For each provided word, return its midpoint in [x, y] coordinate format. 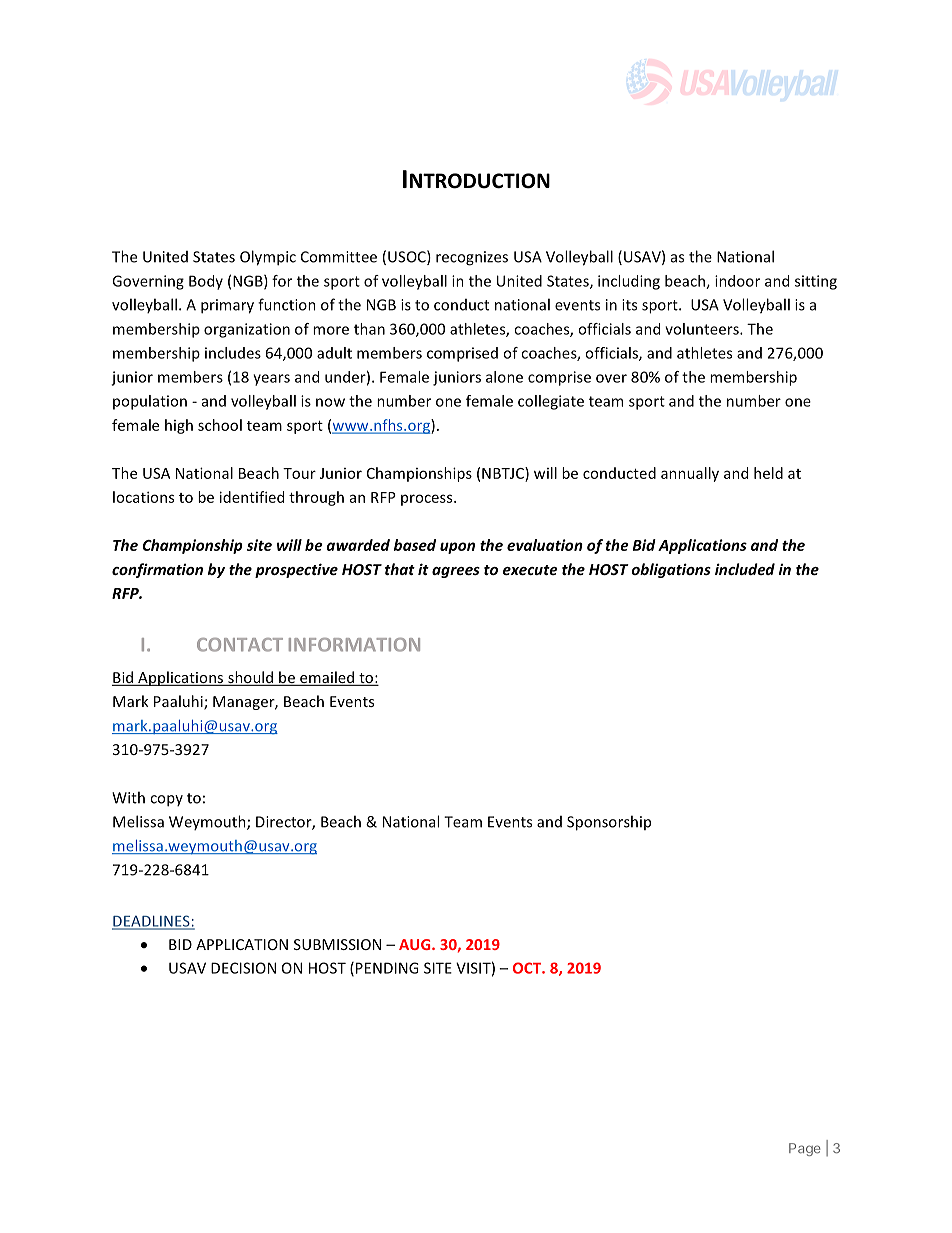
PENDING [387, 968]
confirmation [157, 570]
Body [206, 282]
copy [166, 801]
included [745, 569]
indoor [737, 281]
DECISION [243, 968]
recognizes [472, 258]
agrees [456, 572]
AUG [416, 944]
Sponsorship [609, 823]
